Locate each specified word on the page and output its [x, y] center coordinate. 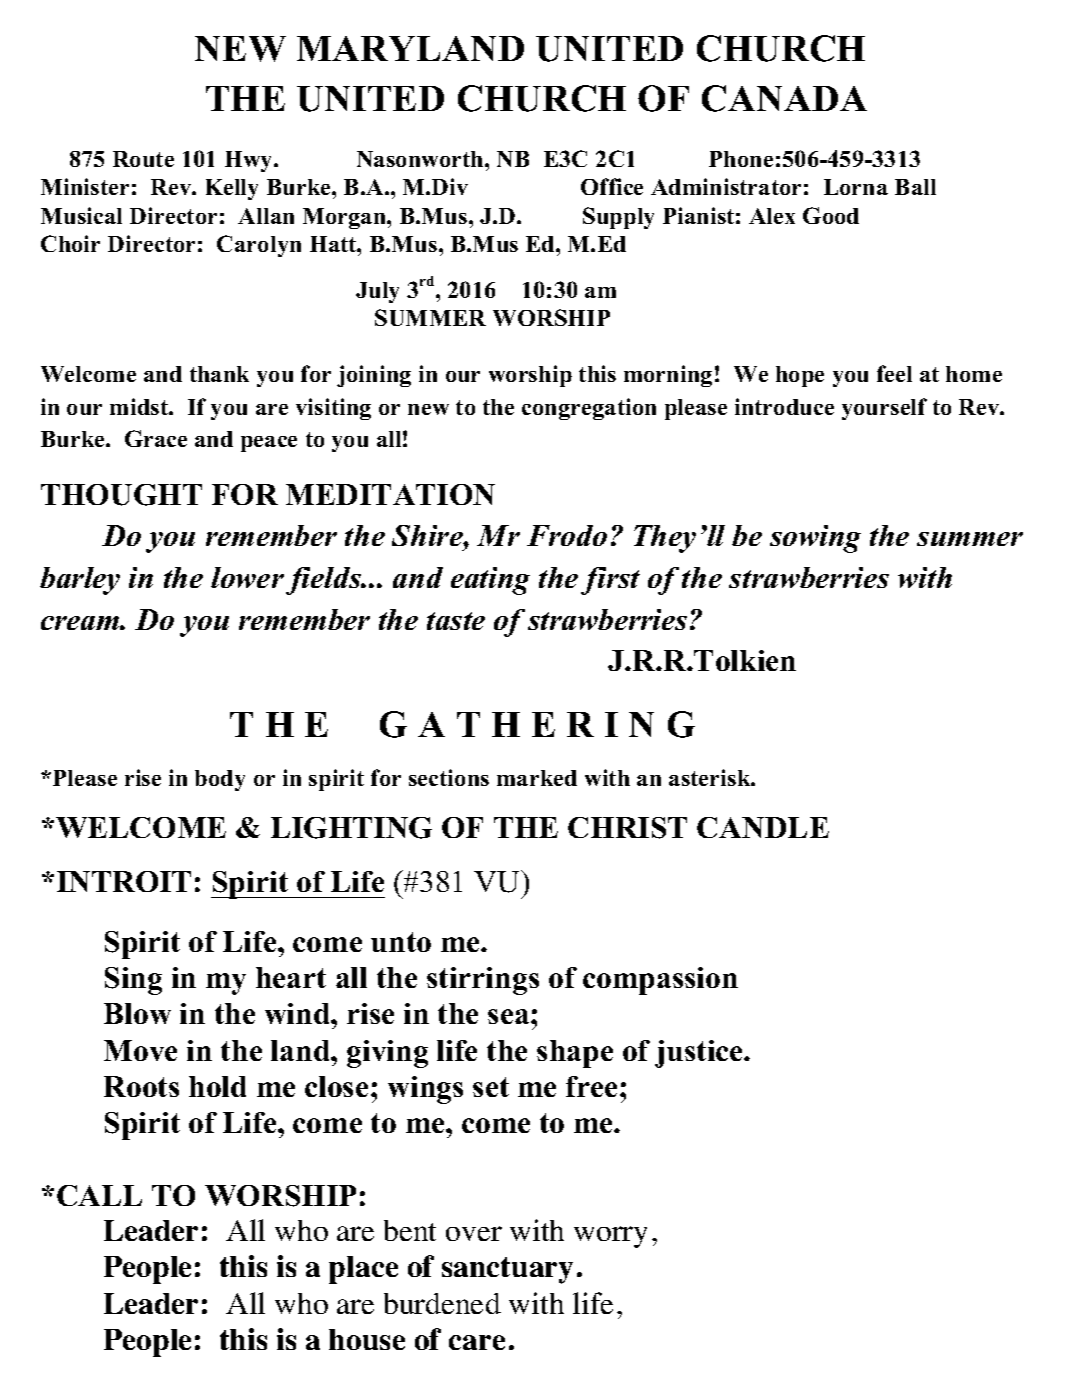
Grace [156, 438]
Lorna [856, 187]
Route [143, 159]
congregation [589, 409]
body [220, 780]
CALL [99, 1195]
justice [700, 1054]
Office [612, 186]
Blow [137, 1013]
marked [537, 778]
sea [510, 1016]
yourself [884, 409]
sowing [815, 539]
